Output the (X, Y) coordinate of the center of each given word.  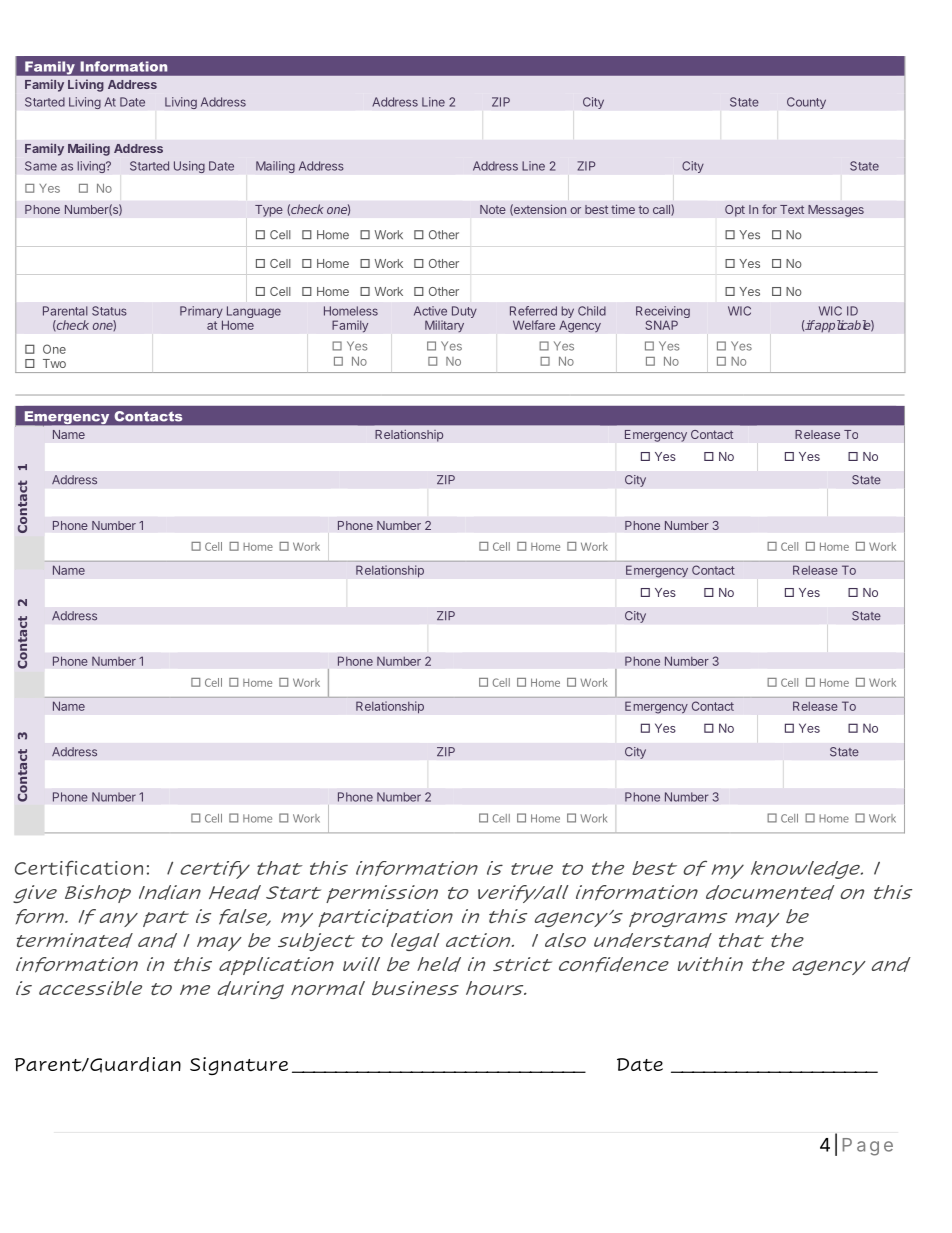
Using (189, 167)
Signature (239, 1066)
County (806, 103)
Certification (79, 868)
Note (493, 209)
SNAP (662, 325)
